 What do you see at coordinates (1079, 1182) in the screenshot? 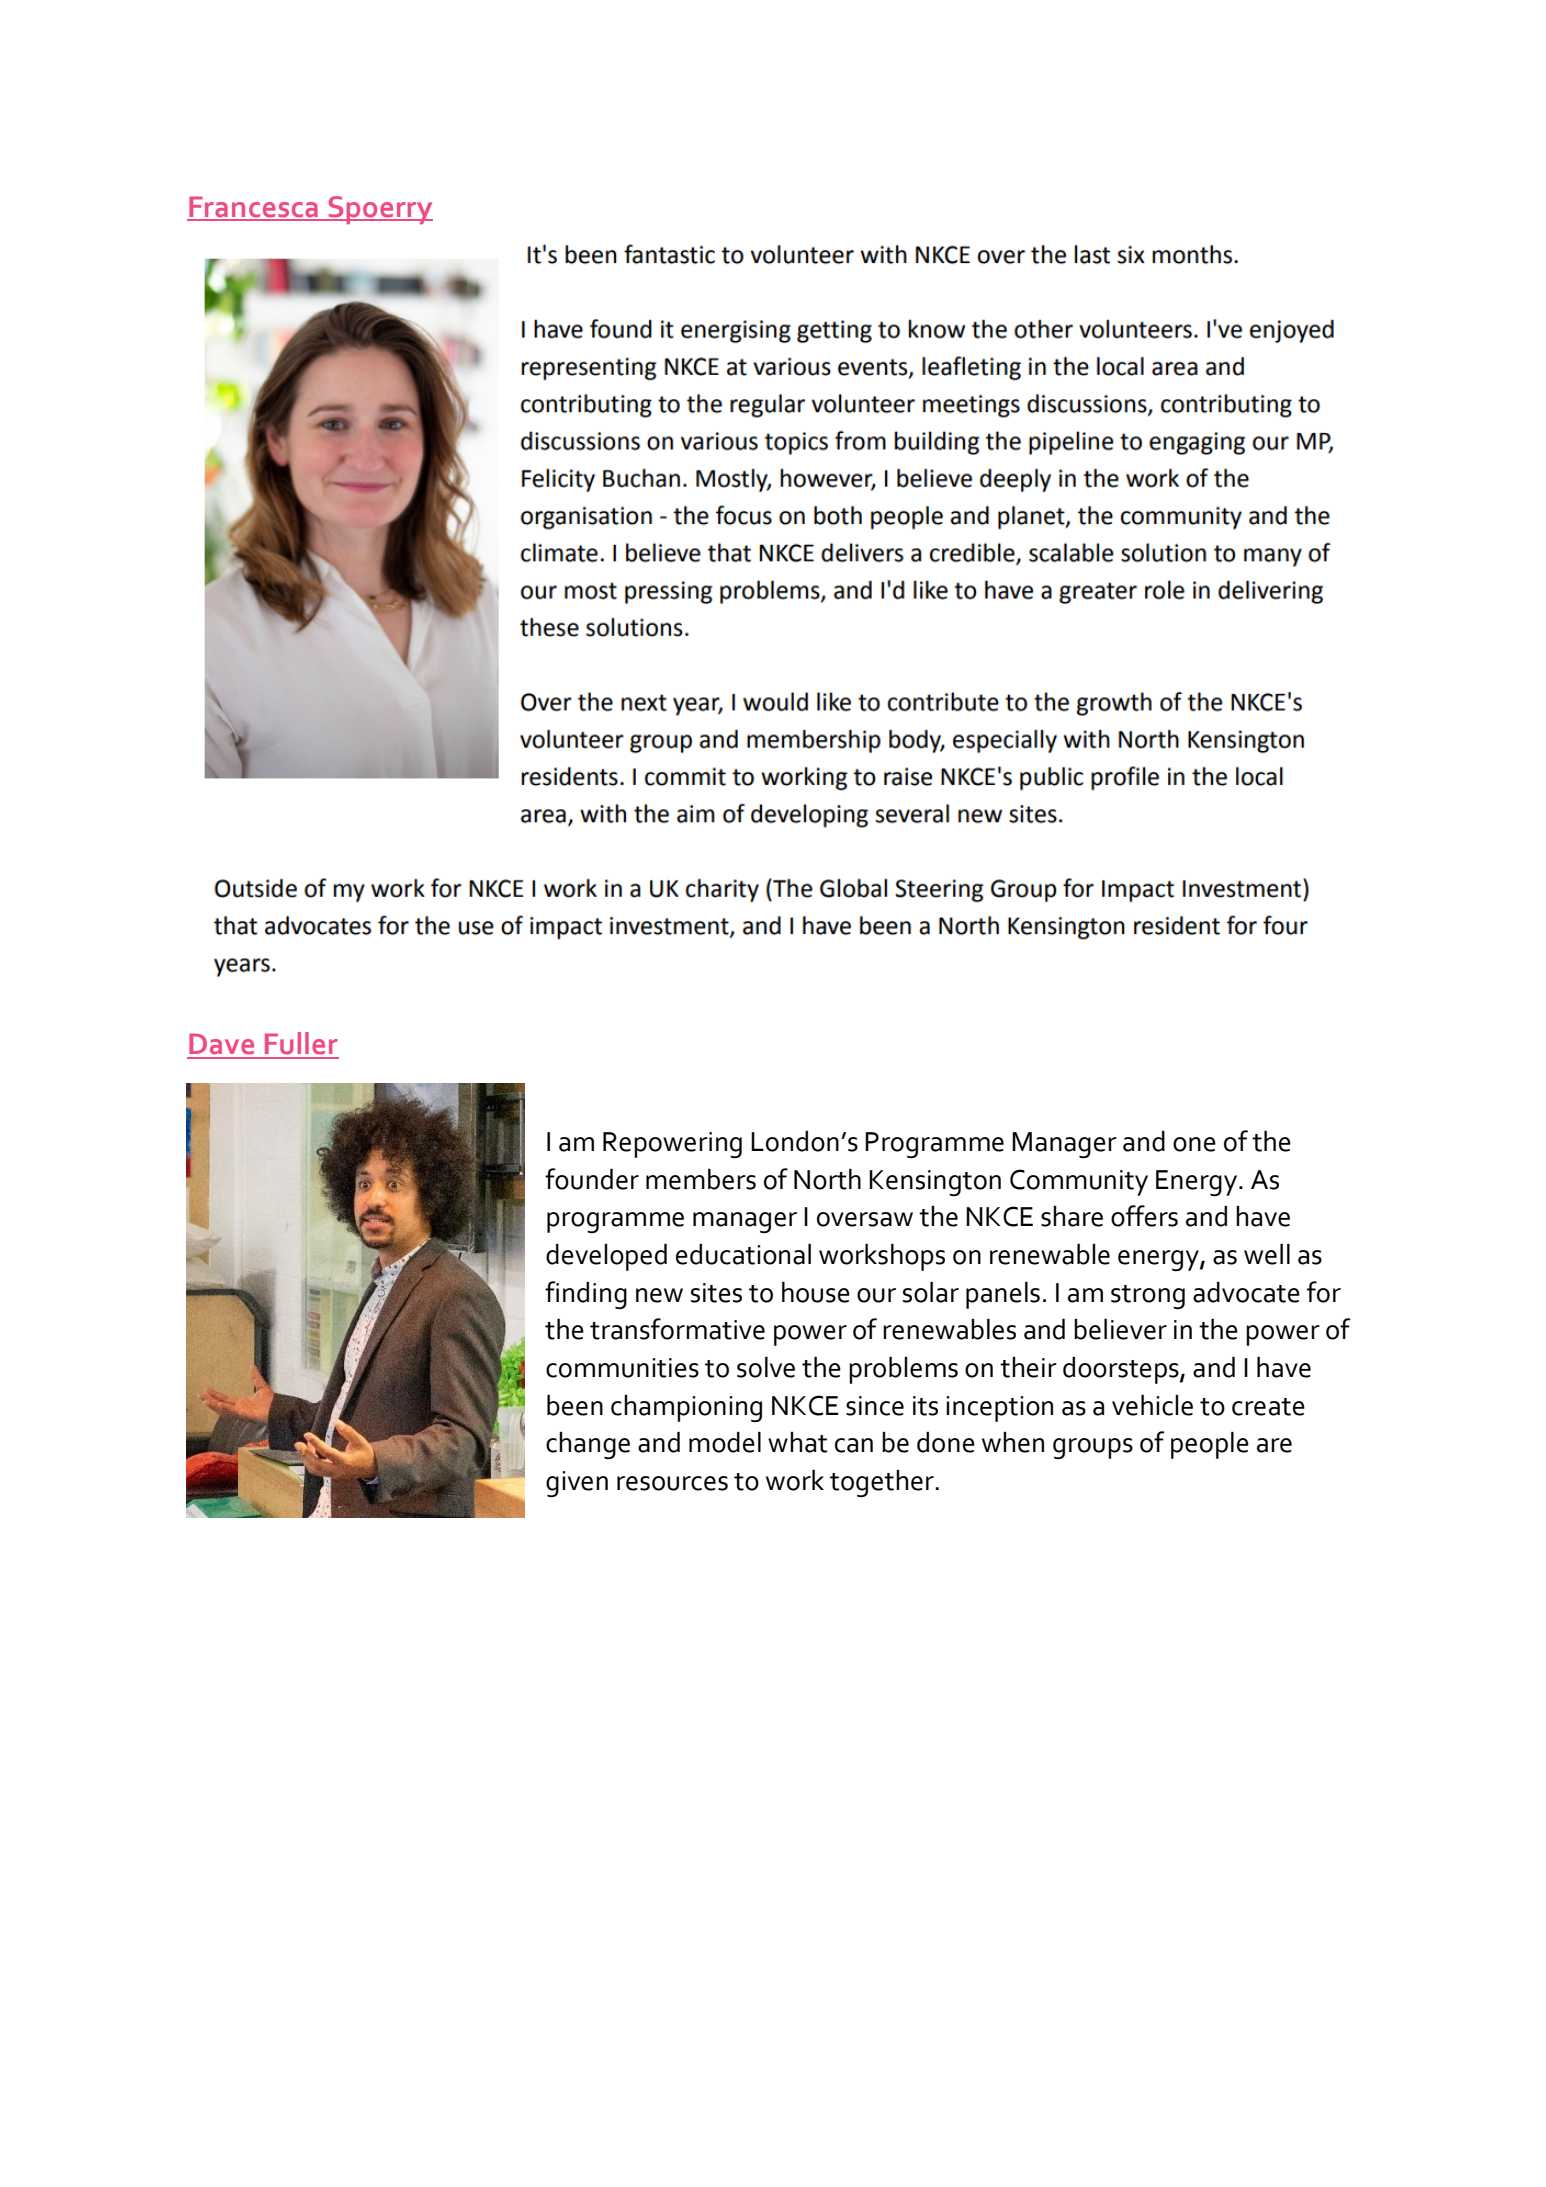
I see `Community` at bounding box center [1079, 1182].
